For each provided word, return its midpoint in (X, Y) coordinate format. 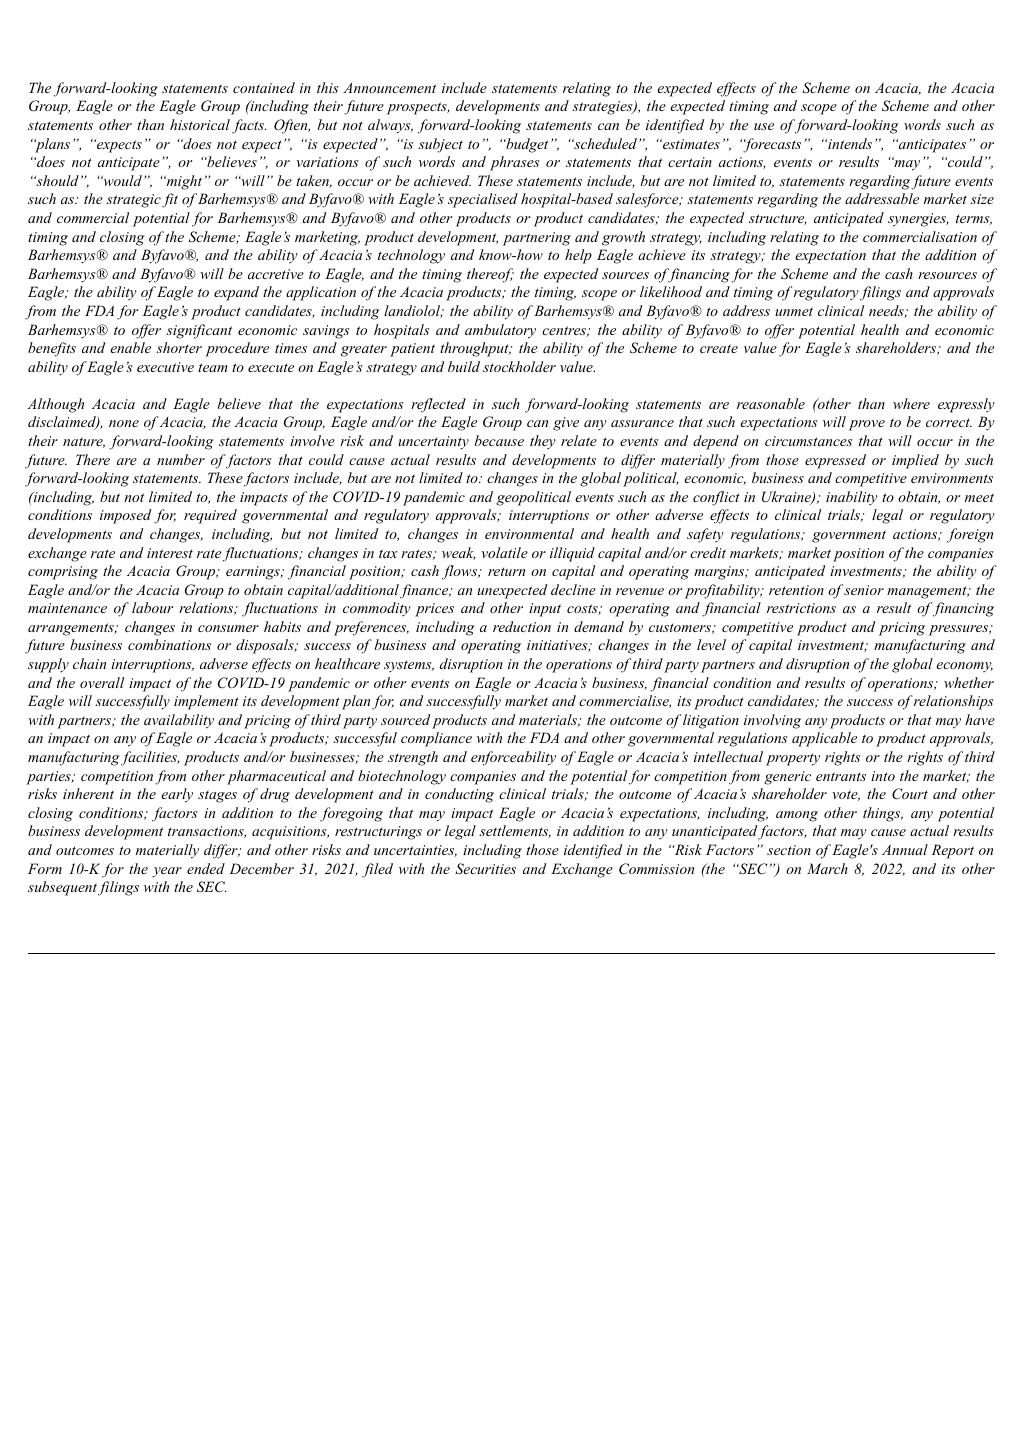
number (181, 459)
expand (236, 293)
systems (409, 666)
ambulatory (500, 331)
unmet (794, 311)
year (167, 872)
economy (964, 667)
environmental (529, 533)
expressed (835, 461)
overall (102, 682)
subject (440, 145)
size (982, 199)
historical (200, 124)
